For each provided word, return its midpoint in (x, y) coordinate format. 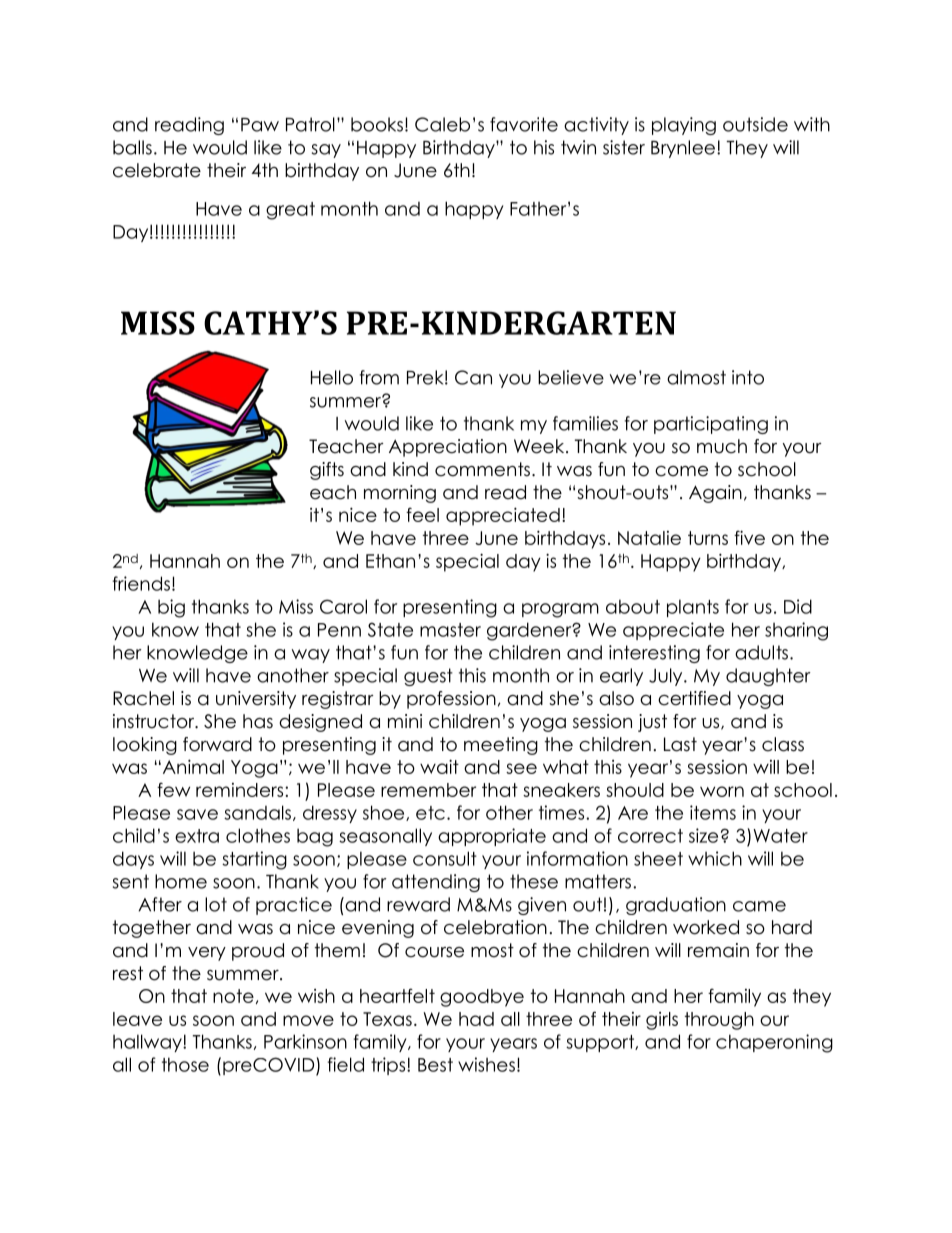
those (185, 1064)
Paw (260, 125)
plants (693, 608)
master (450, 630)
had (476, 1019)
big (171, 608)
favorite (524, 124)
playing (684, 126)
